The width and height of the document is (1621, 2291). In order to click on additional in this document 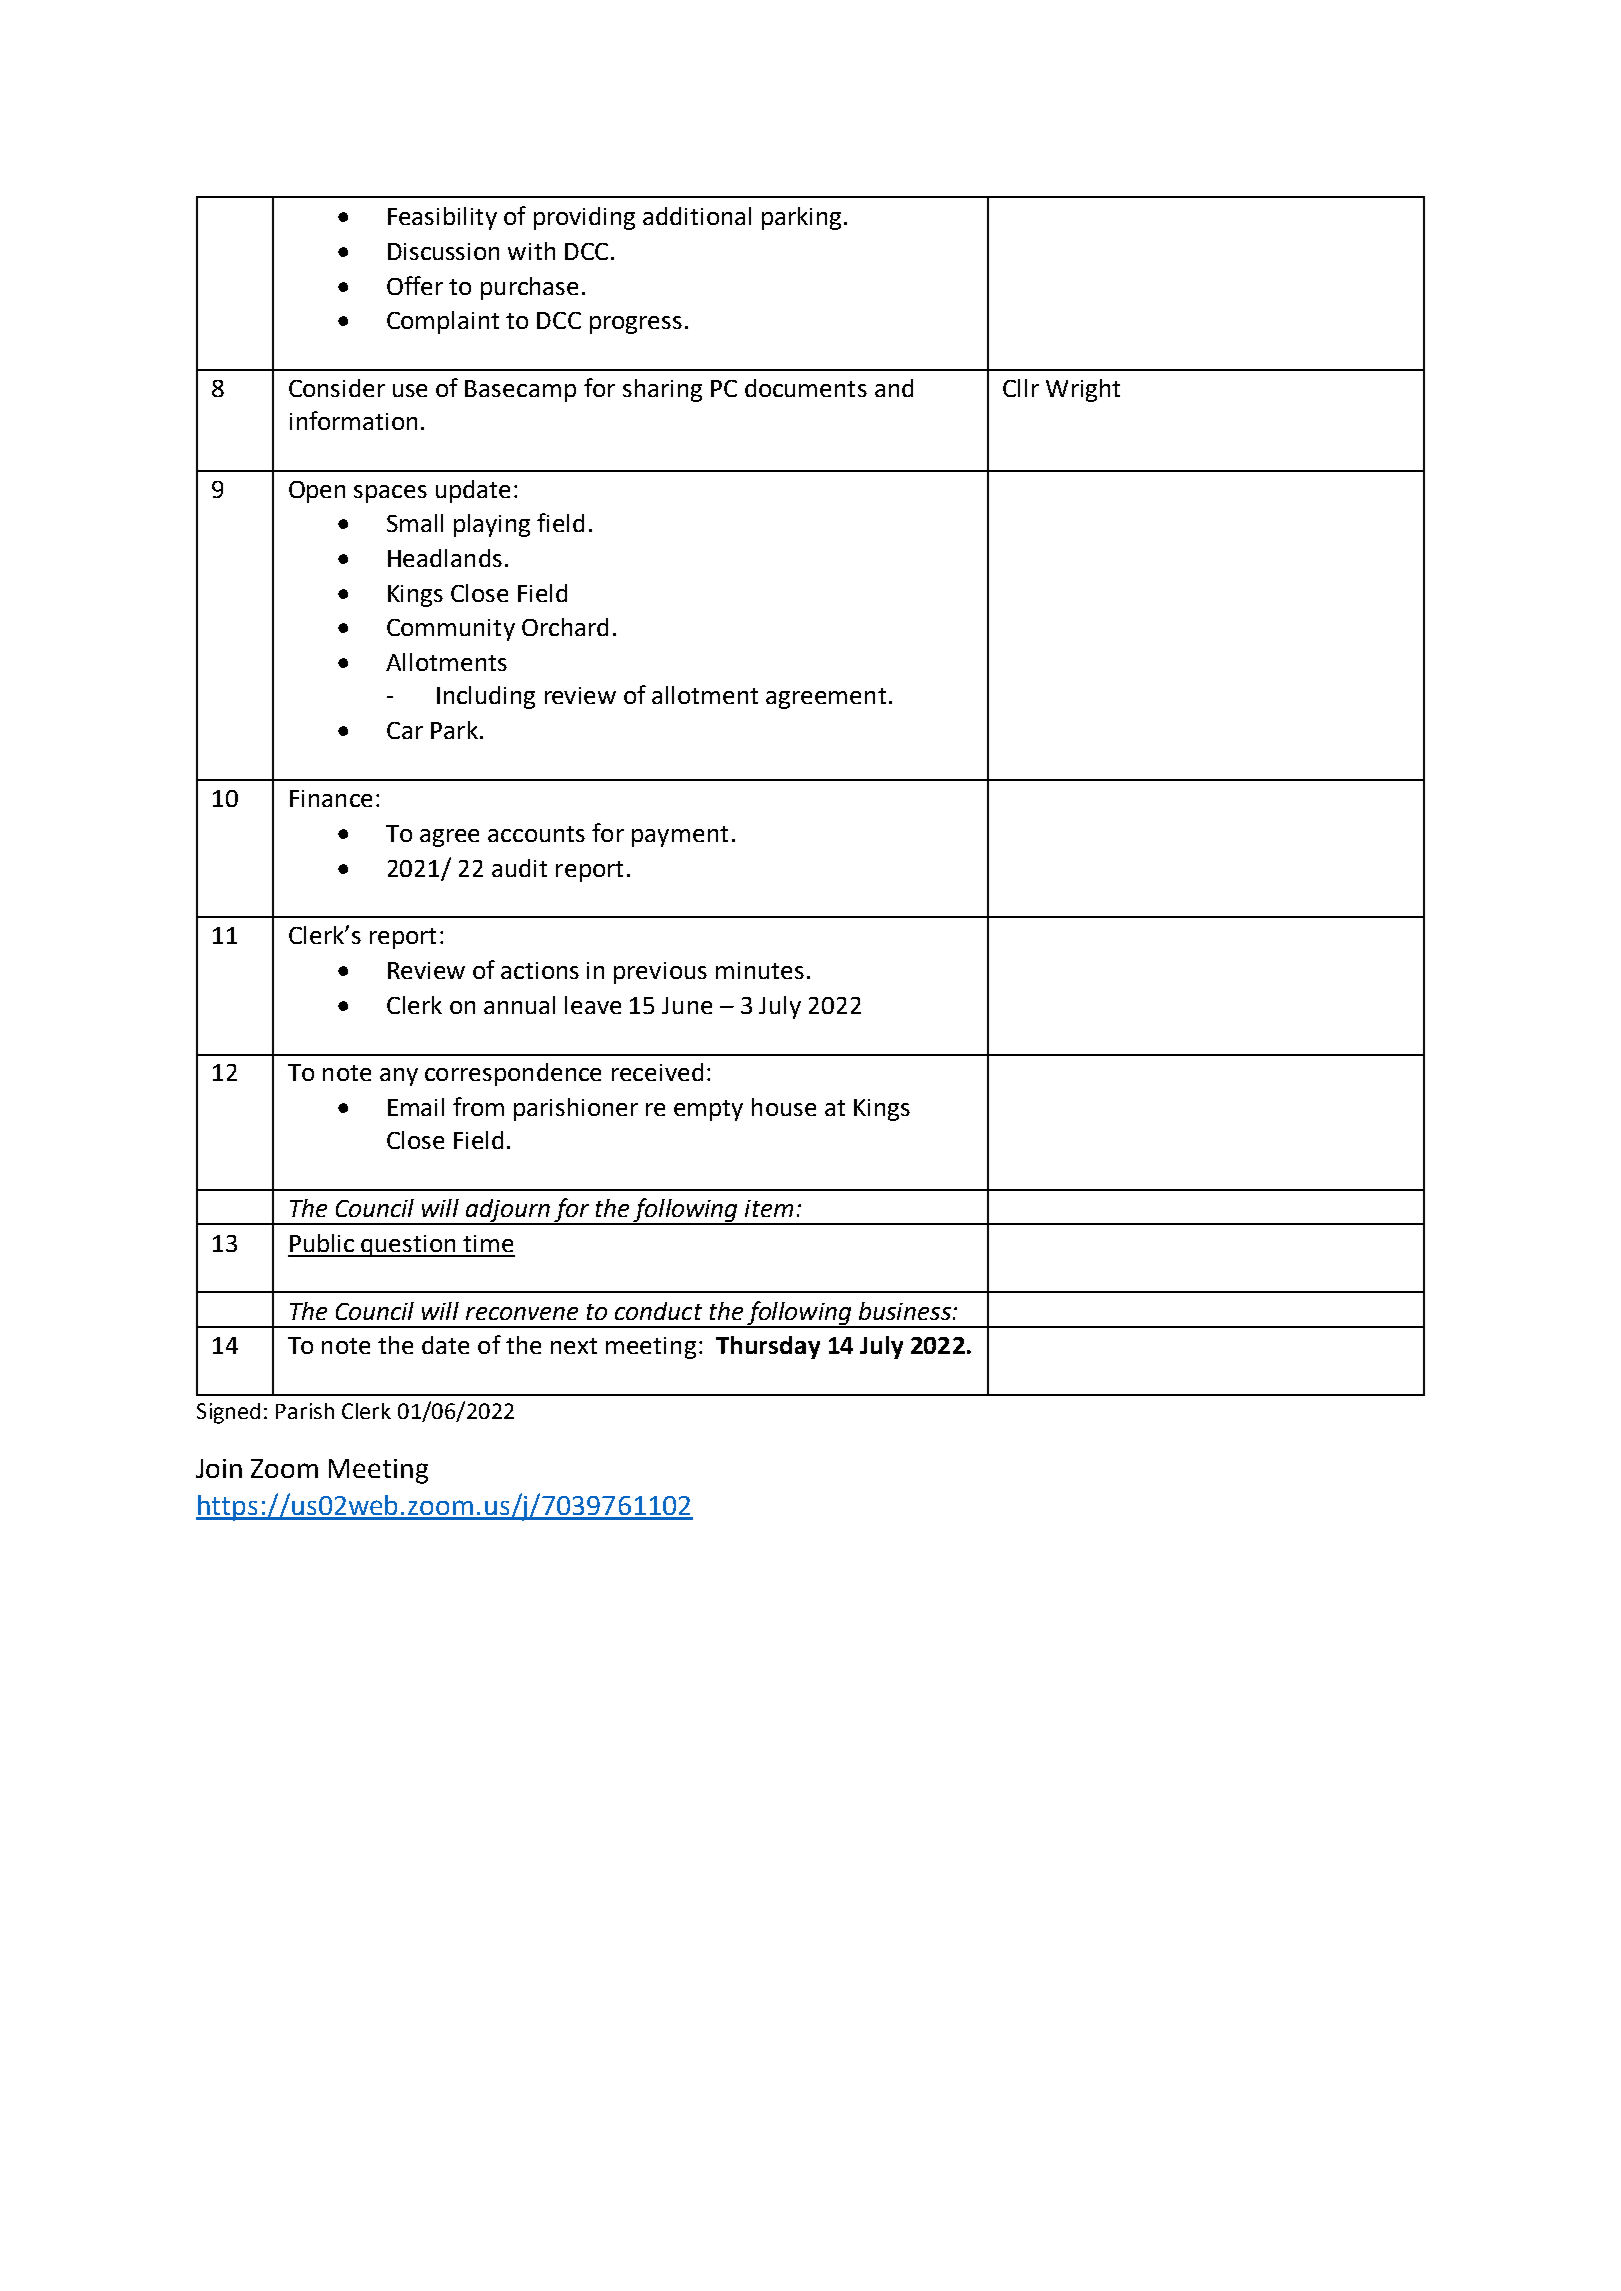, I will do `click(697, 216)`.
